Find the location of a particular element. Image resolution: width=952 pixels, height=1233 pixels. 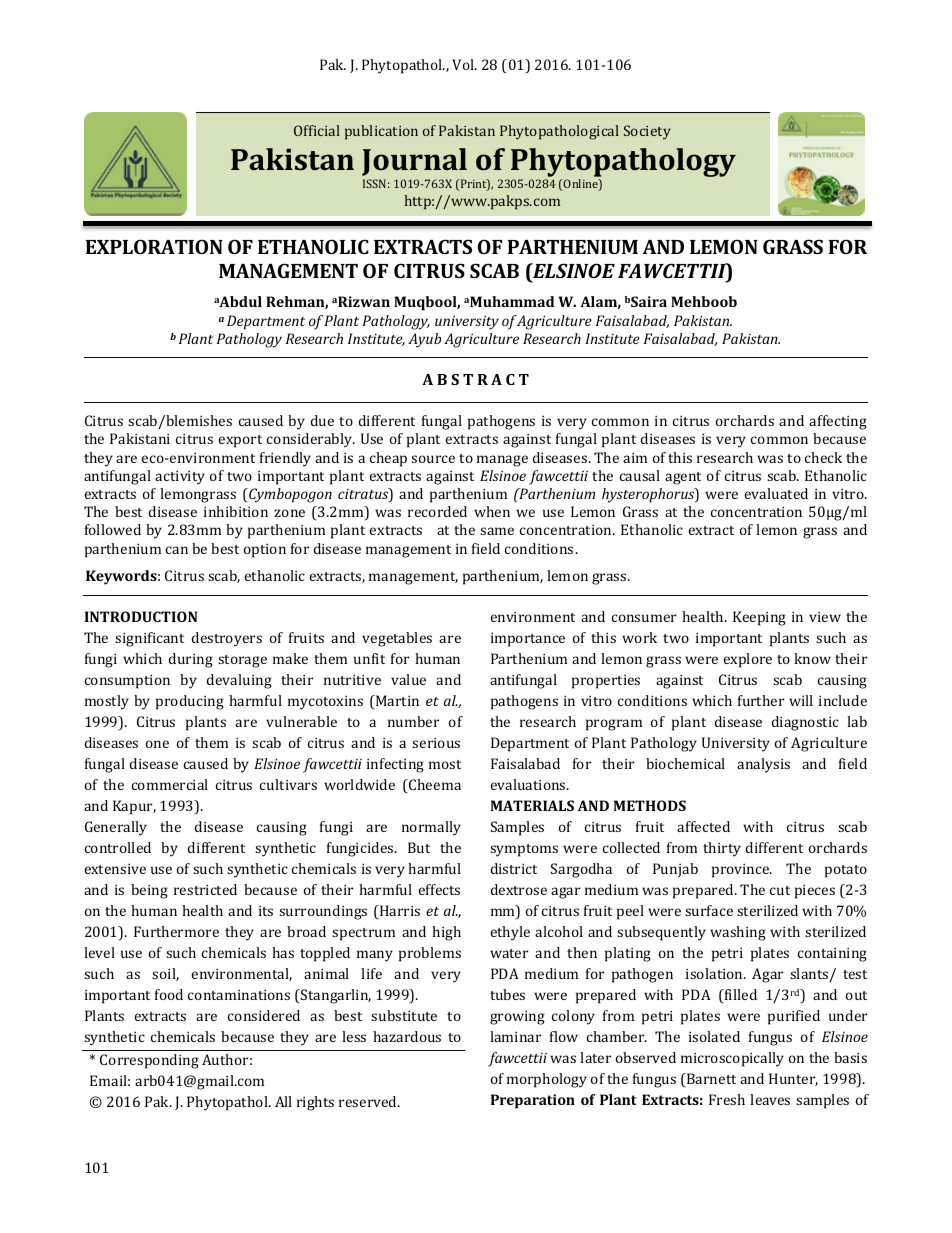

commercial is located at coordinates (170, 784).
